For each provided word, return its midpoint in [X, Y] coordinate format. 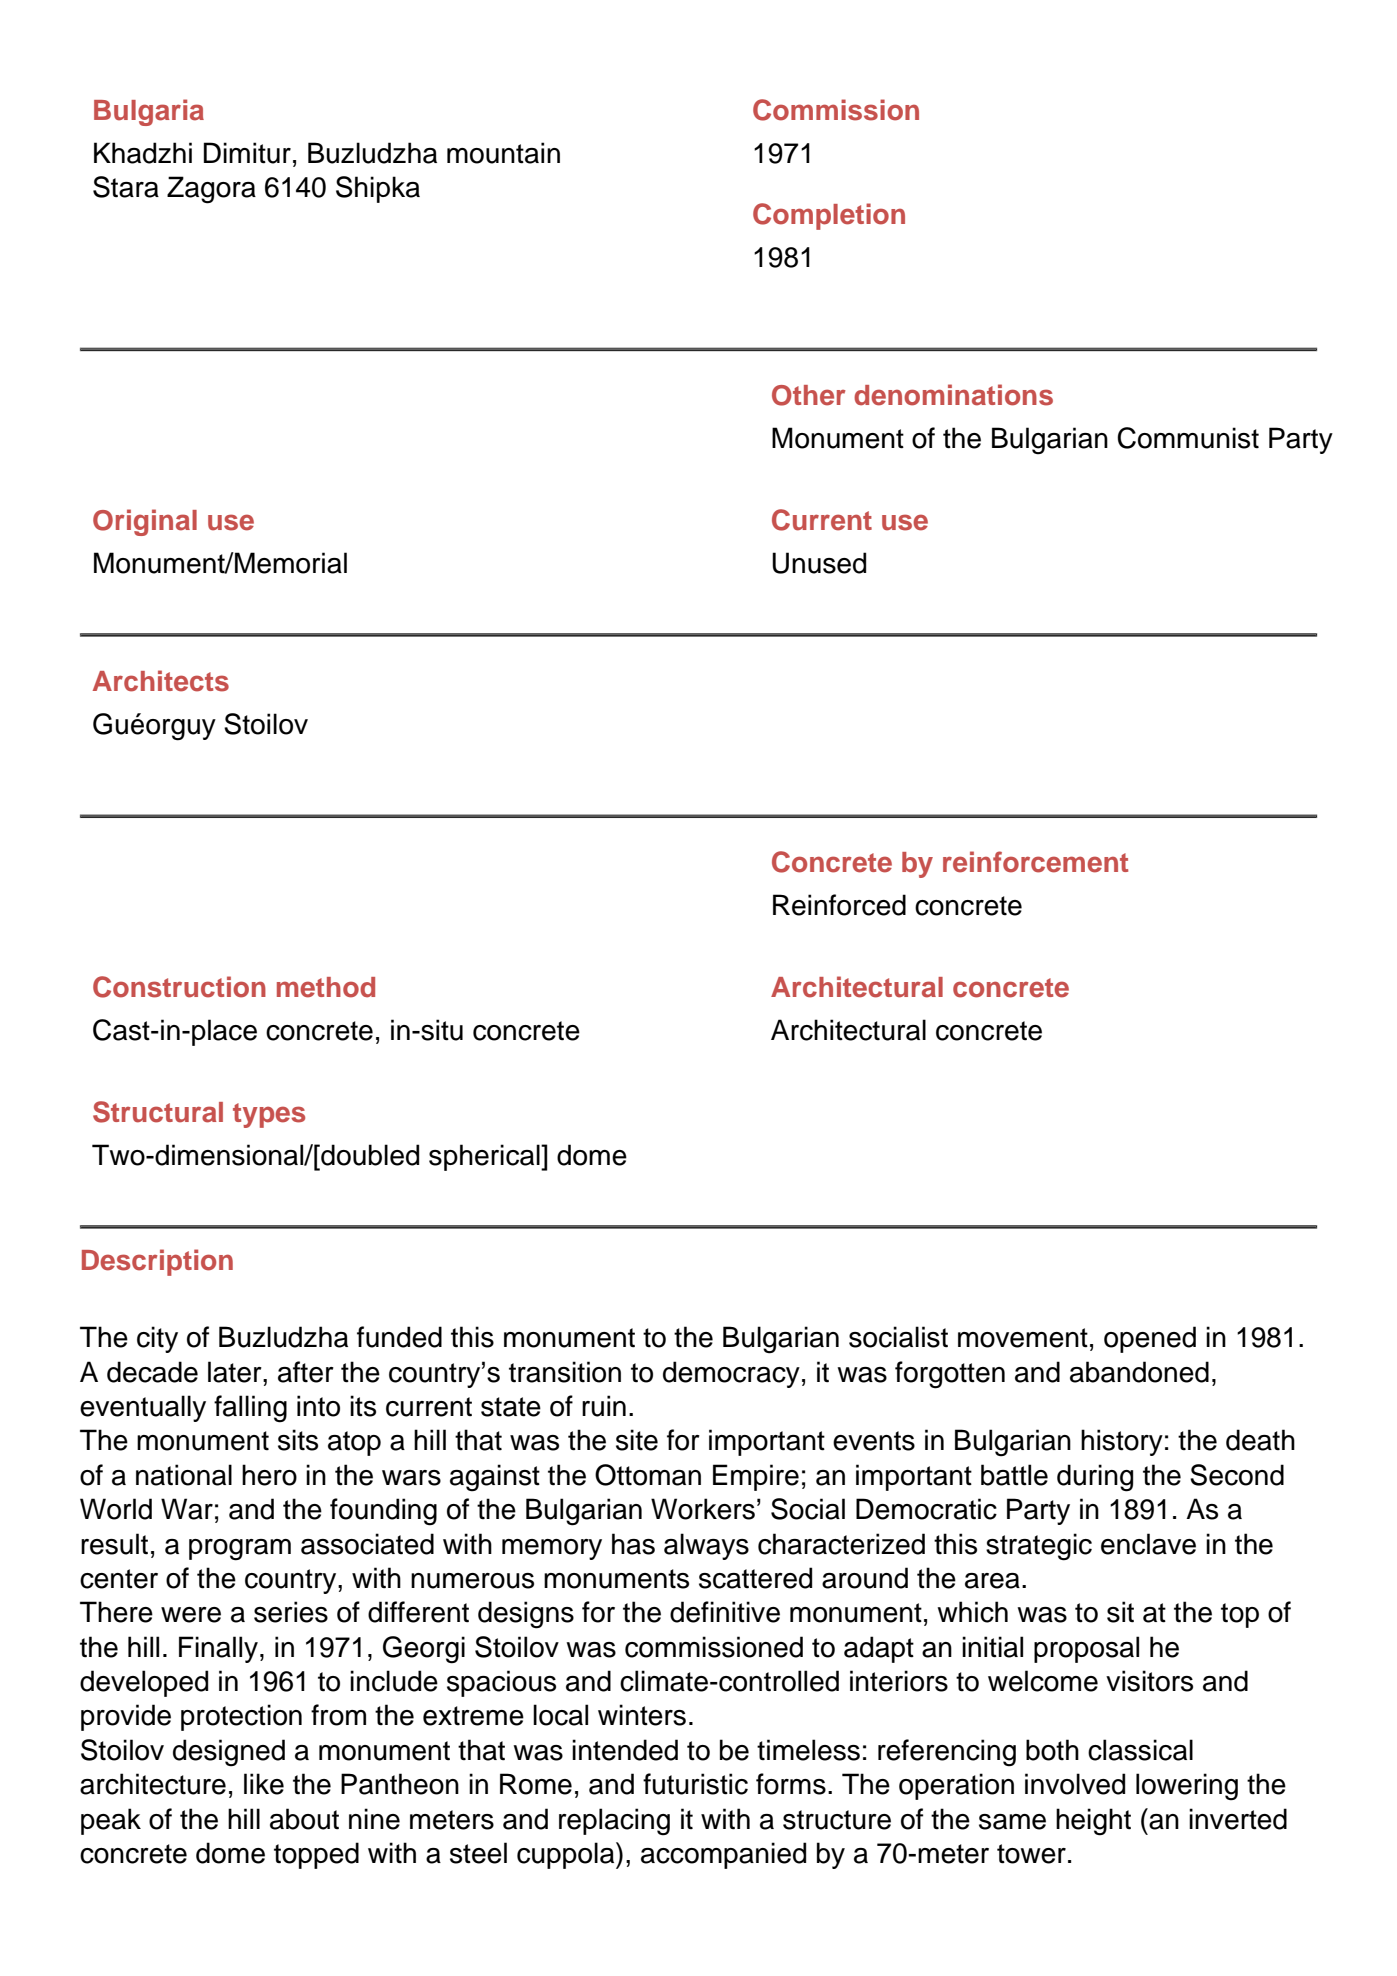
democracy [731, 1374]
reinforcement [1035, 862]
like [264, 1784]
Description [157, 1262]
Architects [161, 681]
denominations [953, 395]
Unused [819, 563]
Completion [829, 216]
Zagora [211, 190]
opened [1150, 1339]
